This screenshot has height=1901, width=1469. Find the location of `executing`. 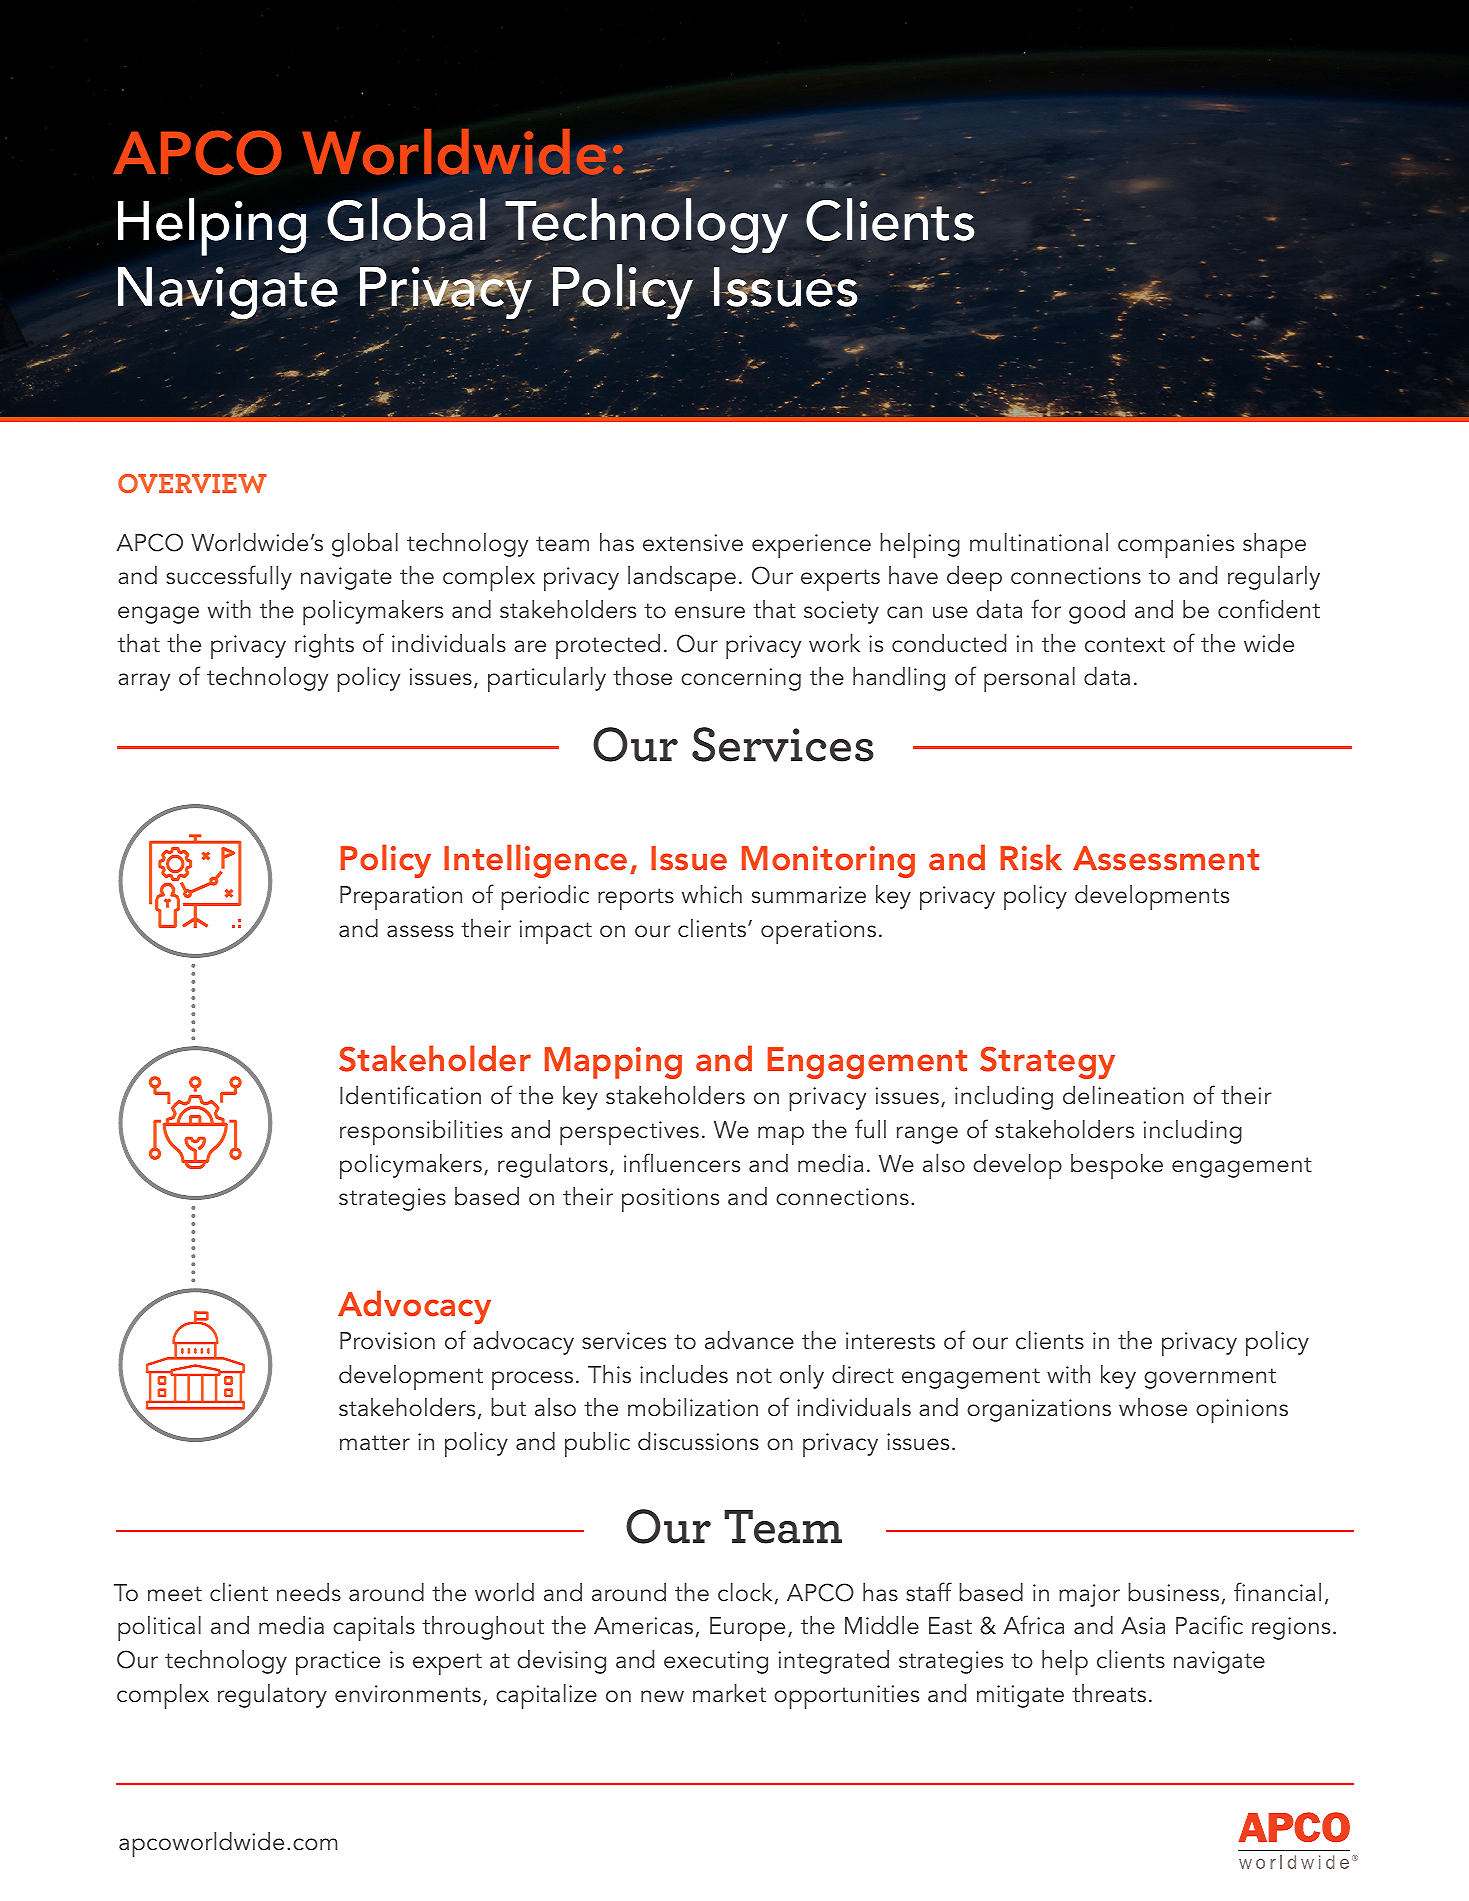

executing is located at coordinates (716, 1662).
